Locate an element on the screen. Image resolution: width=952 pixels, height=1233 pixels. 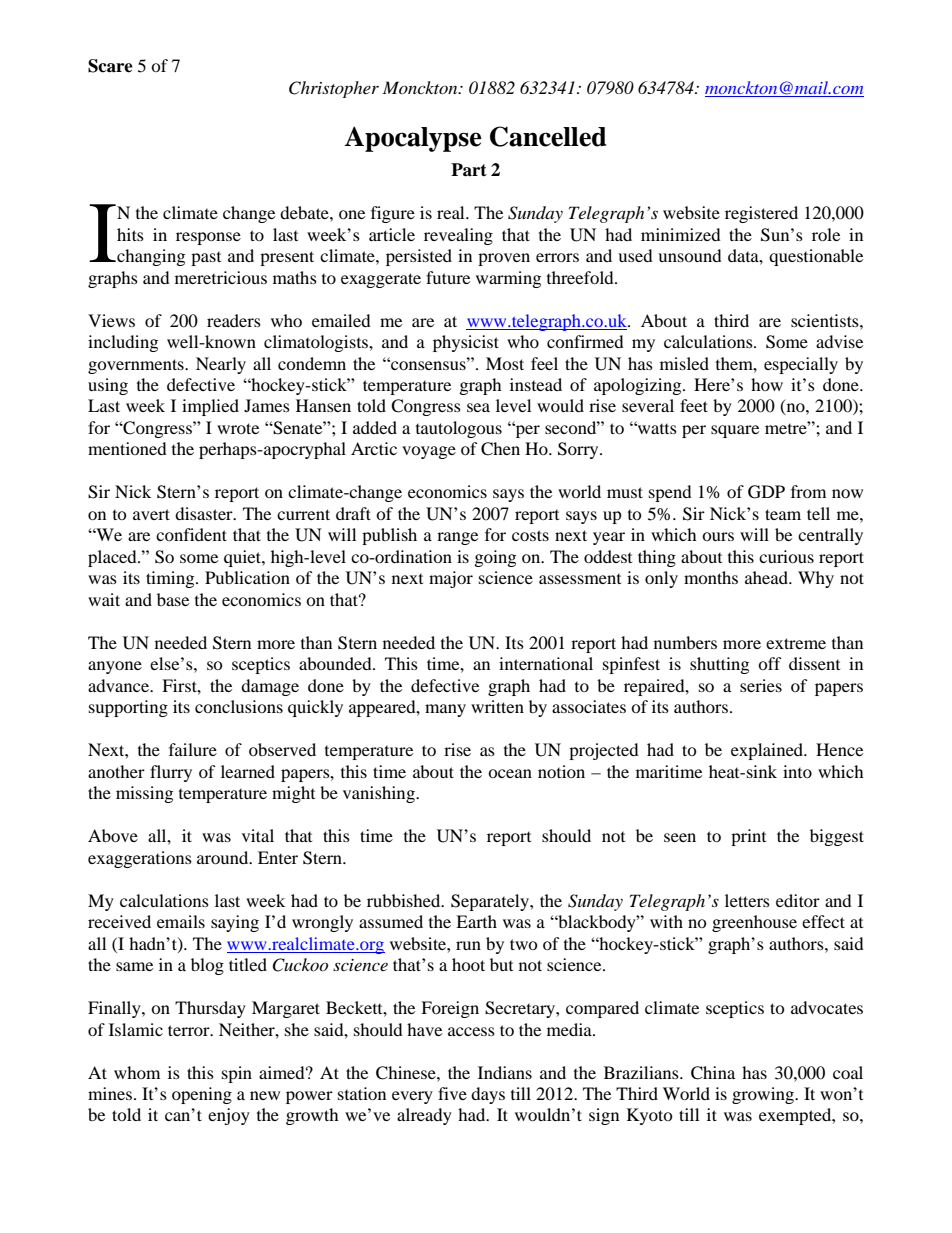
major is located at coordinates (451, 579).
